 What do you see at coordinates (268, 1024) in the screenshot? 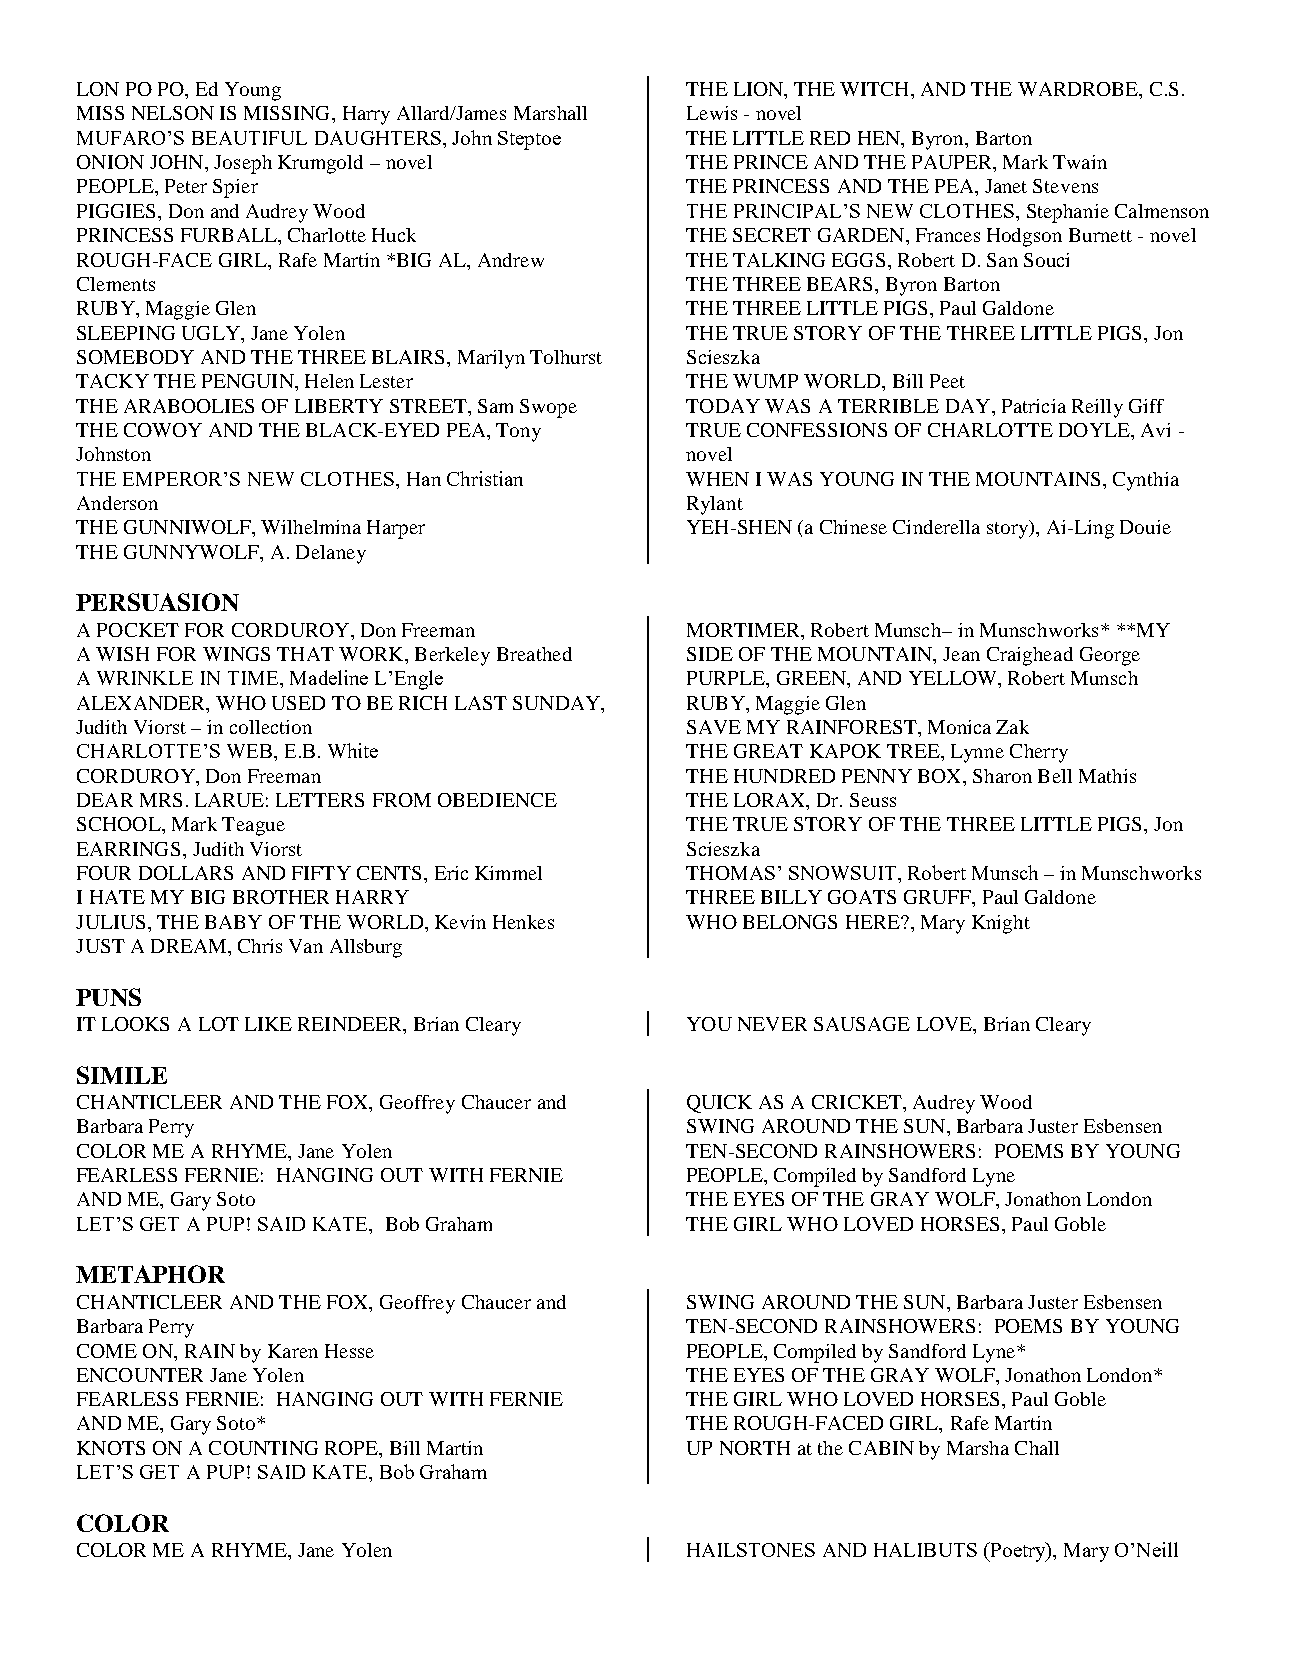
I see `LIKE` at bounding box center [268, 1024].
